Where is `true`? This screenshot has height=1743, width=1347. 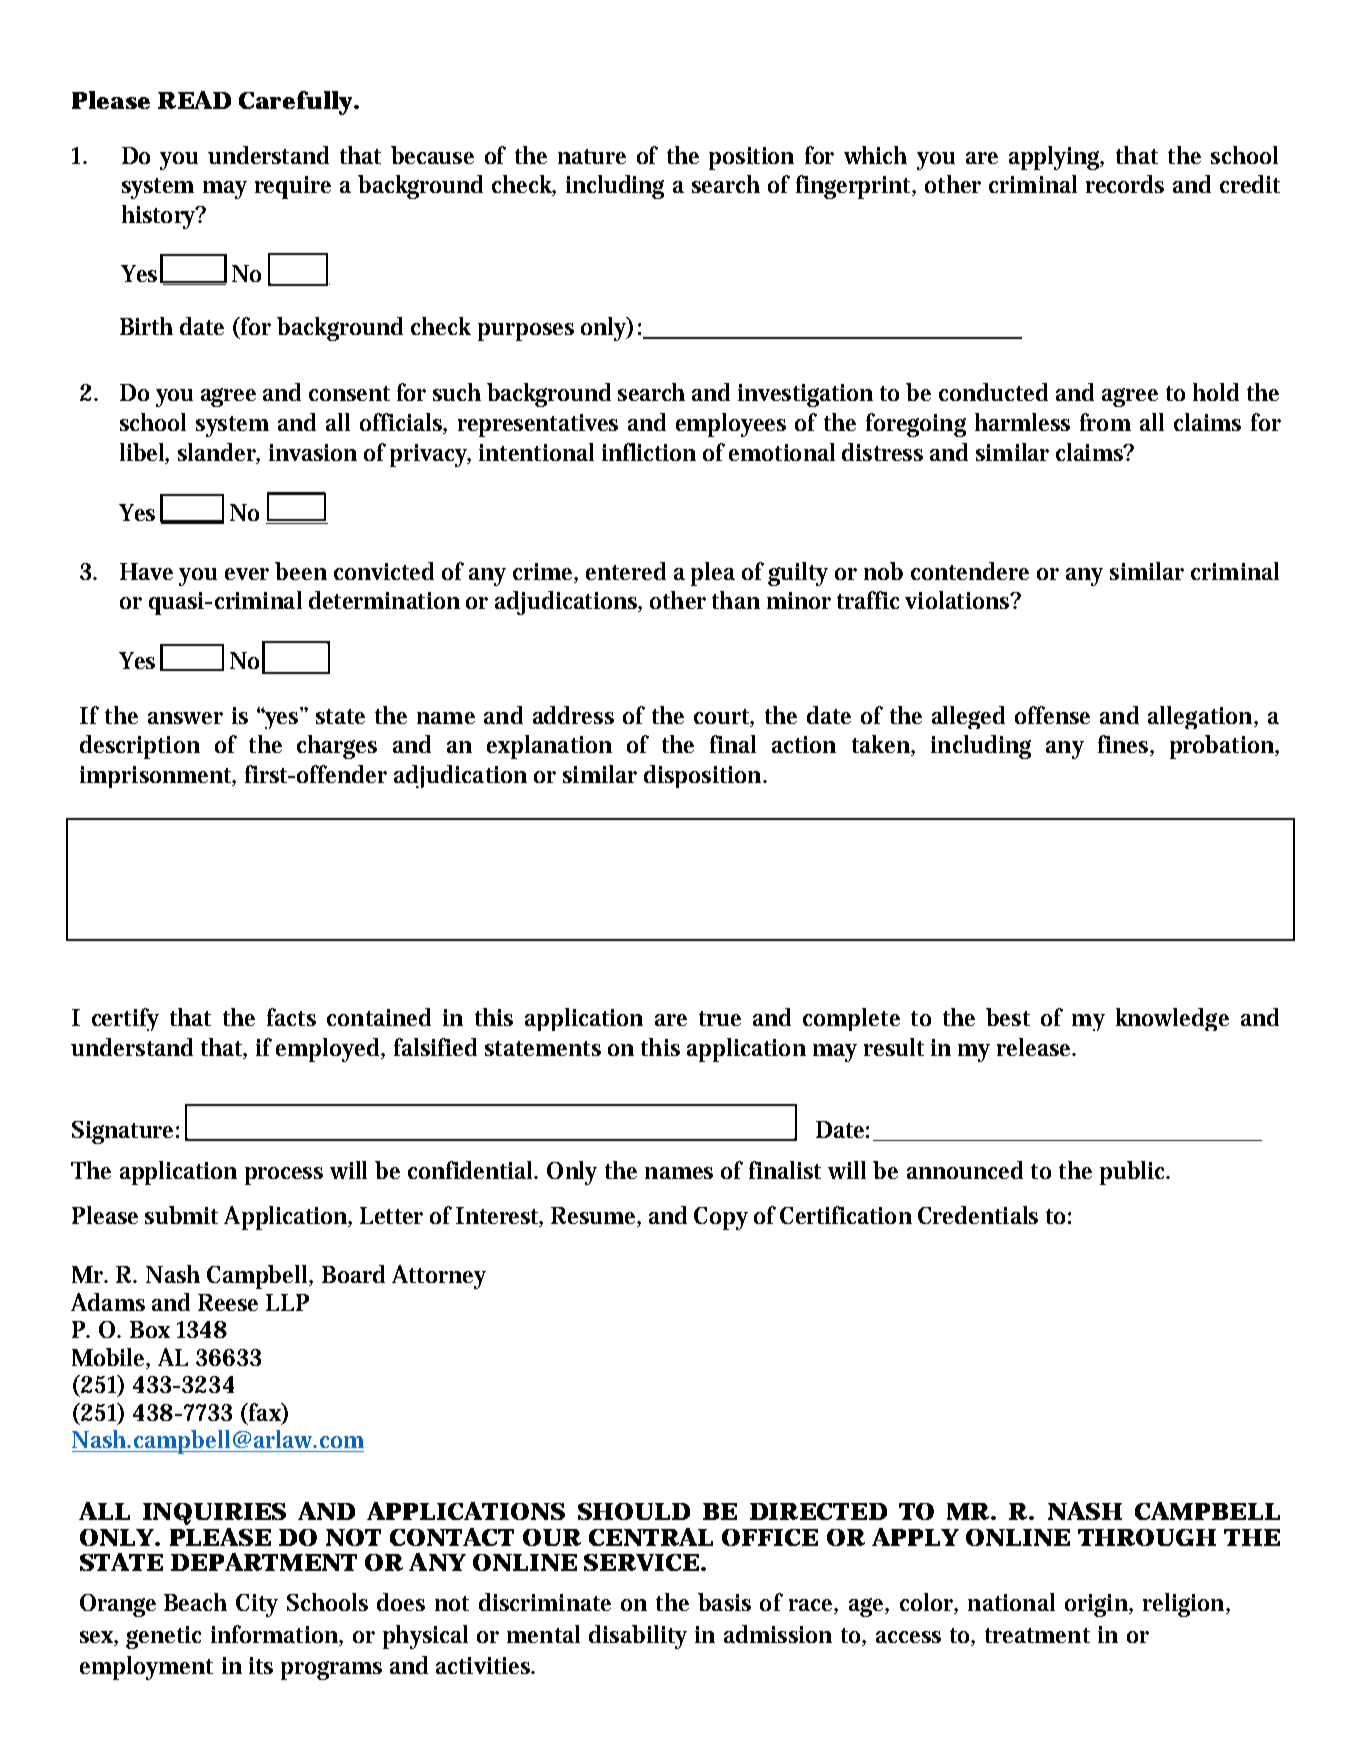
true is located at coordinates (720, 1018).
